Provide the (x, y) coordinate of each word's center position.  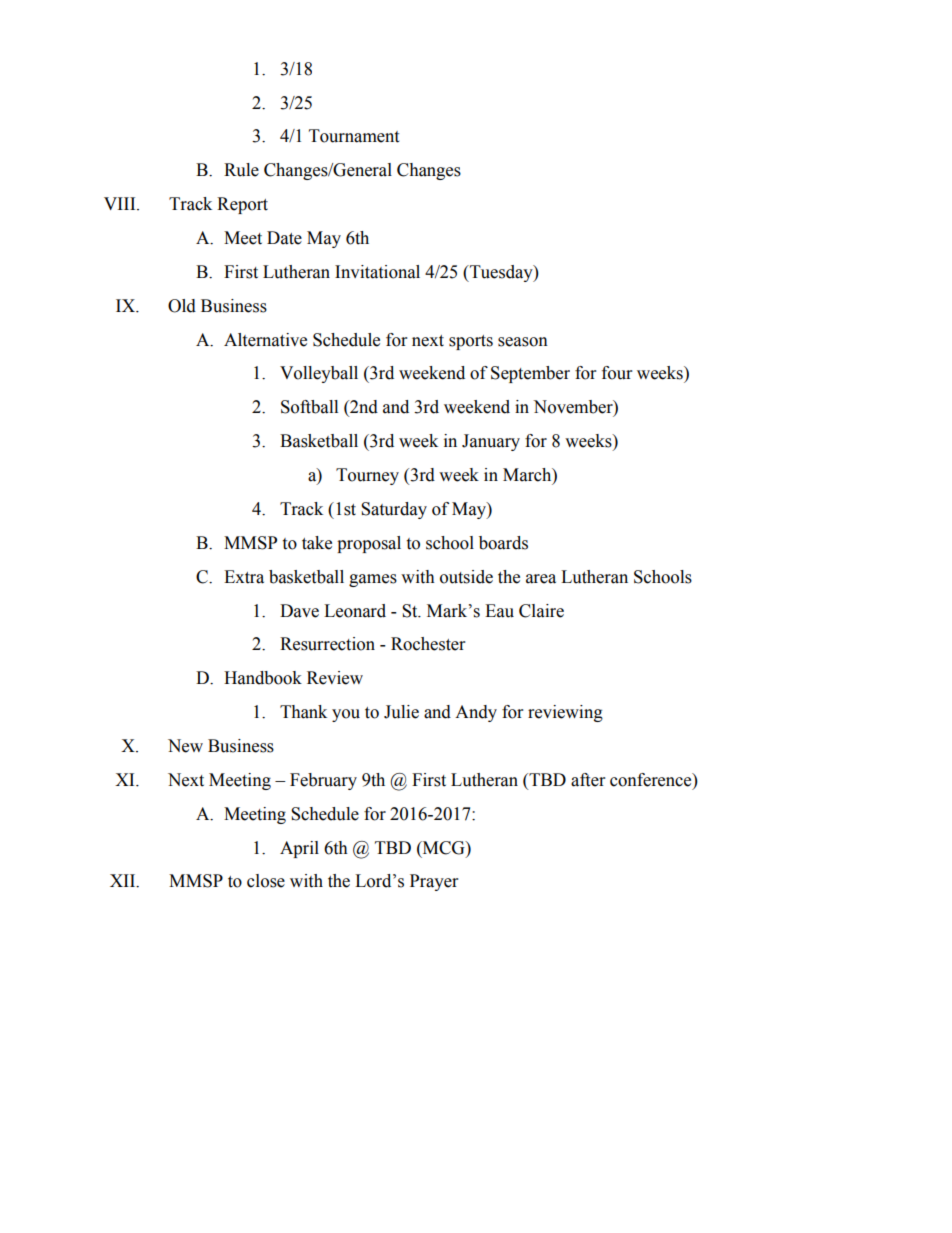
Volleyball (319, 374)
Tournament (354, 136)
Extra (244, 577)
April (299, 849)
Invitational (377, 272)
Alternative (265, 340)
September (530, 374)
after (588, 780)
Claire (541, 611)
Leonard (355, 611)
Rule (241, 170)
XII (124, 881)
